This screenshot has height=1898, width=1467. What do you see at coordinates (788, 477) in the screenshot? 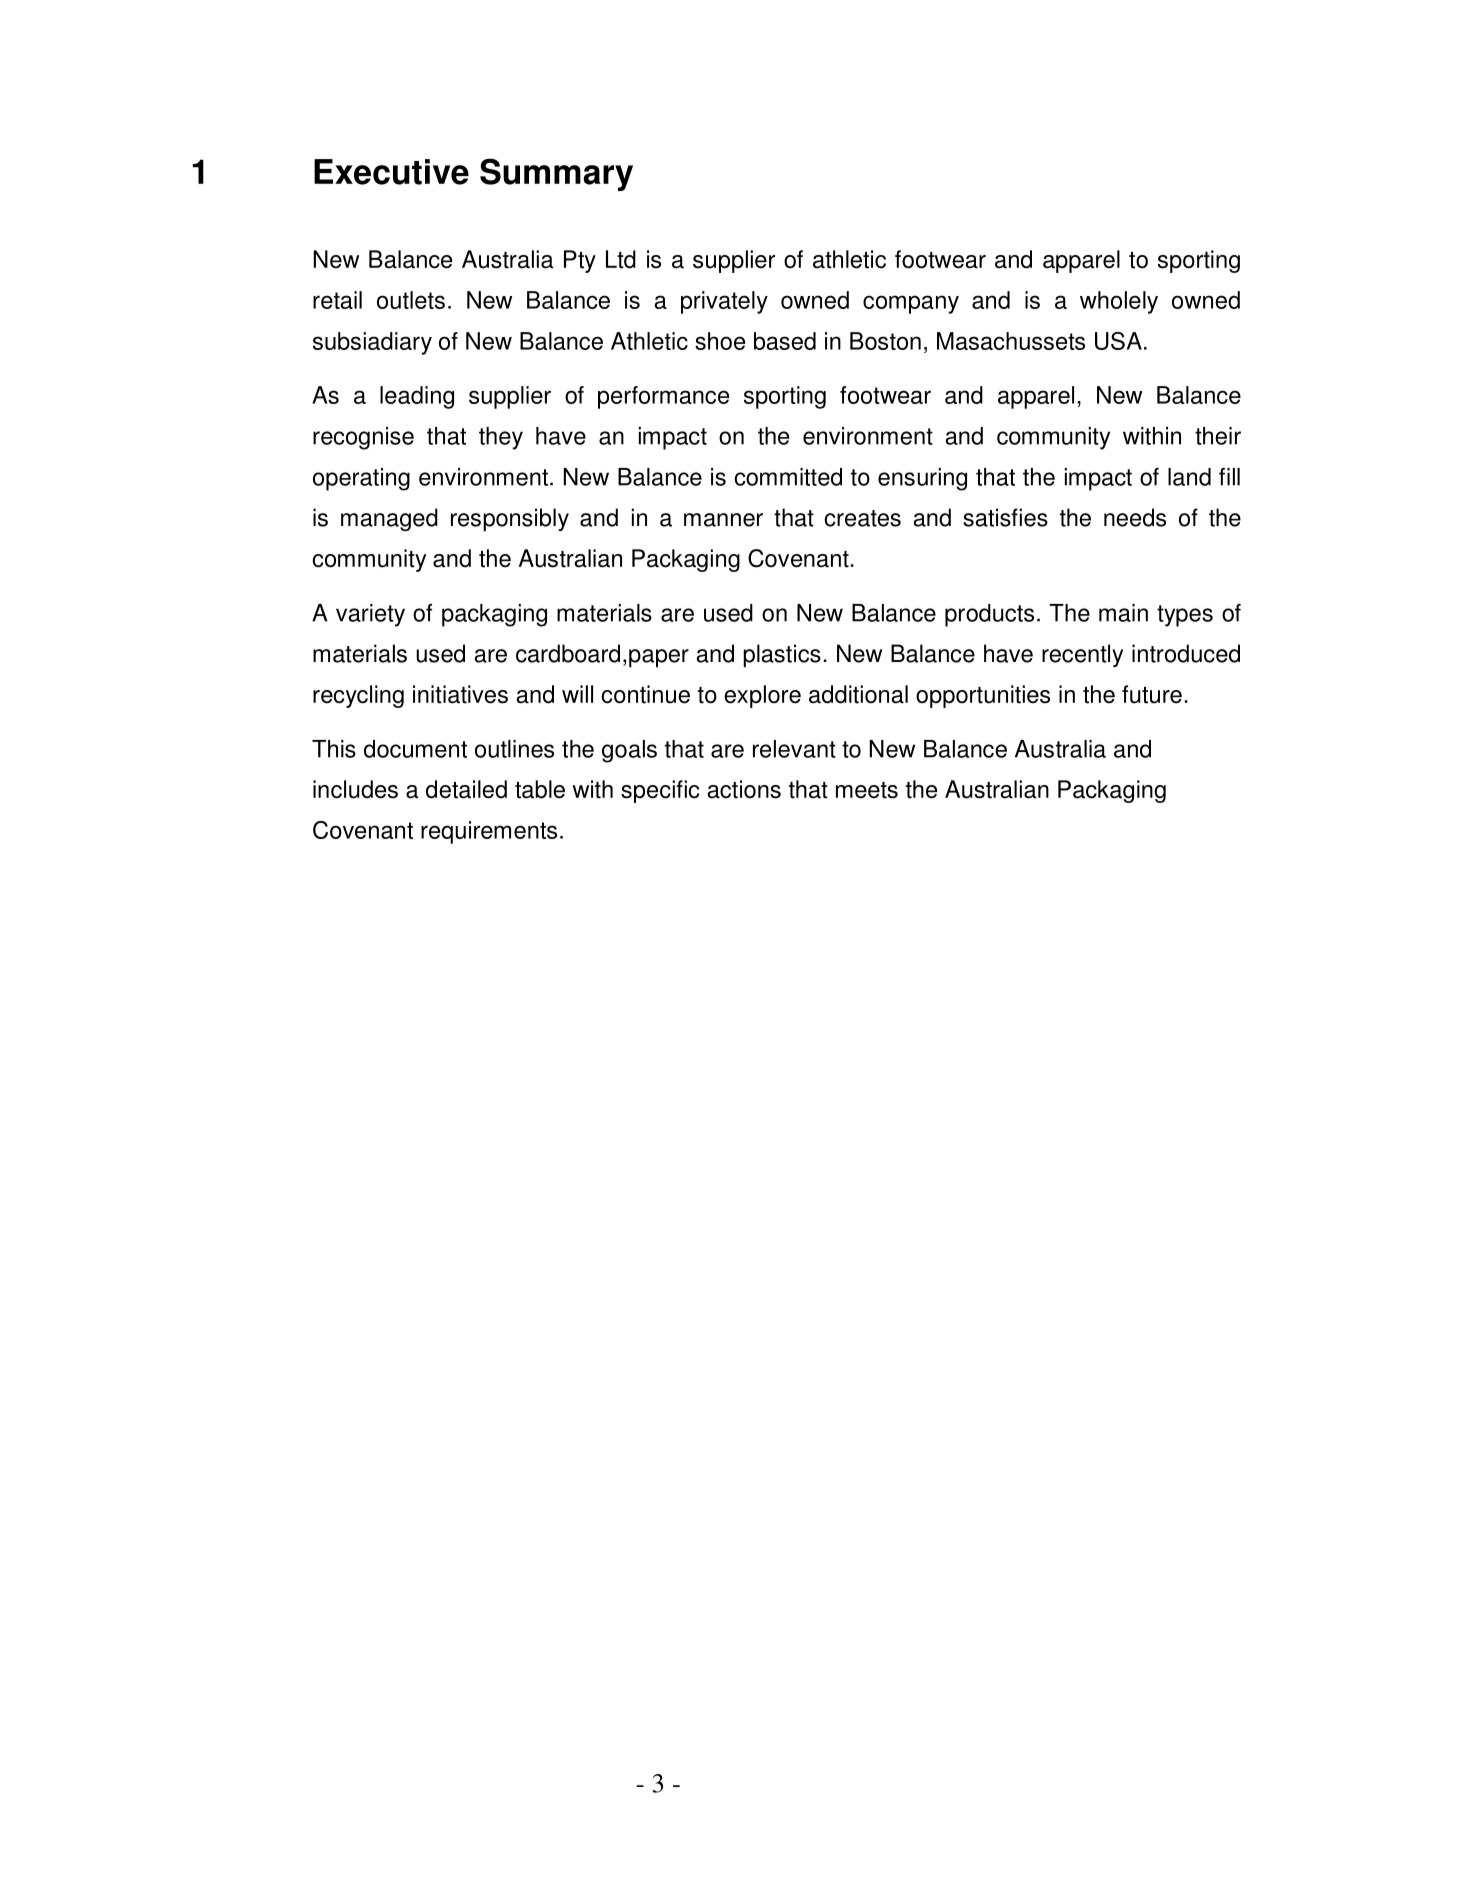
I see `committed` at bounding box center [788, 477].
